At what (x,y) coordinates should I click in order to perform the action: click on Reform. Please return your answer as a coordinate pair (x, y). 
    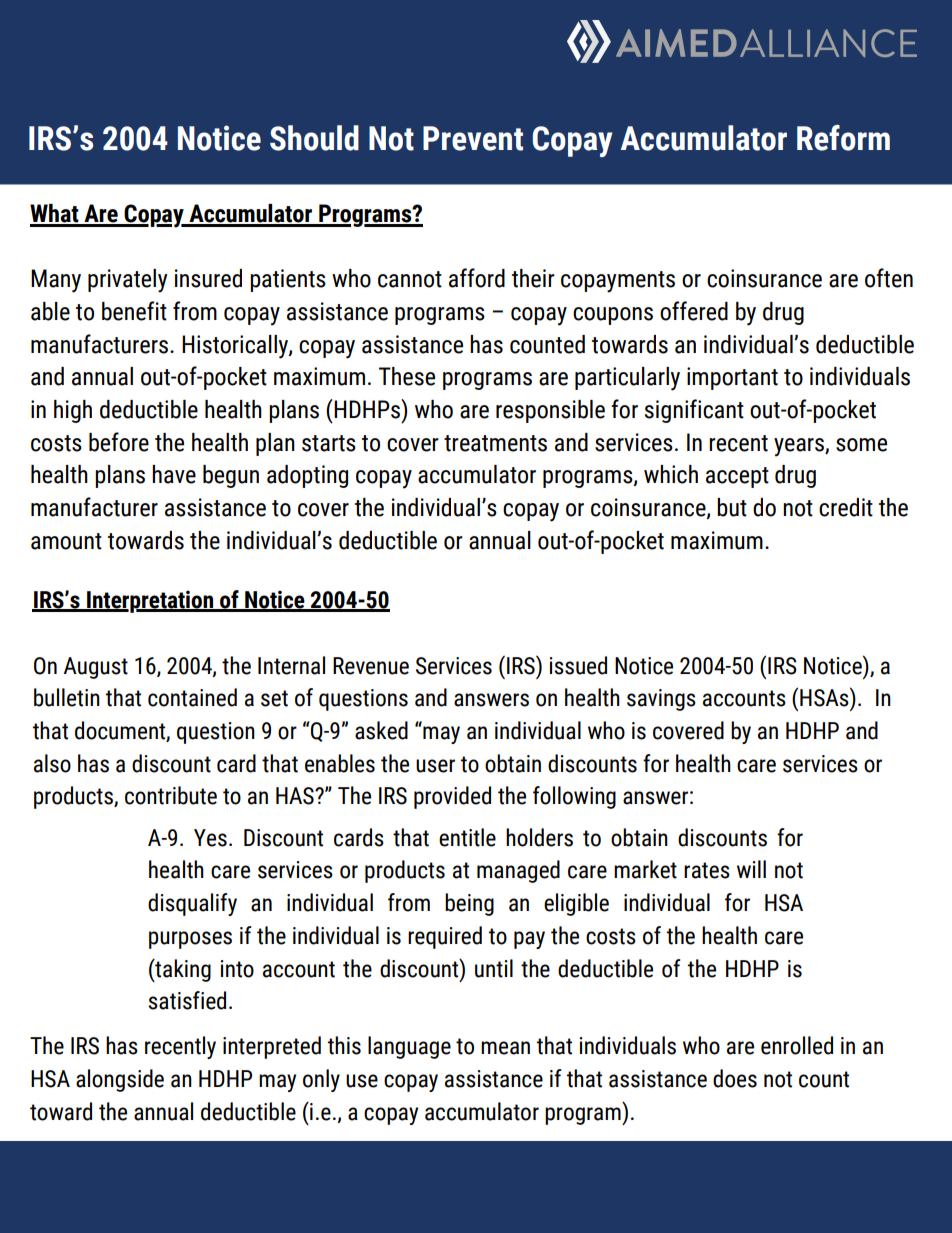
    Looking at the image, I should click on (843, 138).
